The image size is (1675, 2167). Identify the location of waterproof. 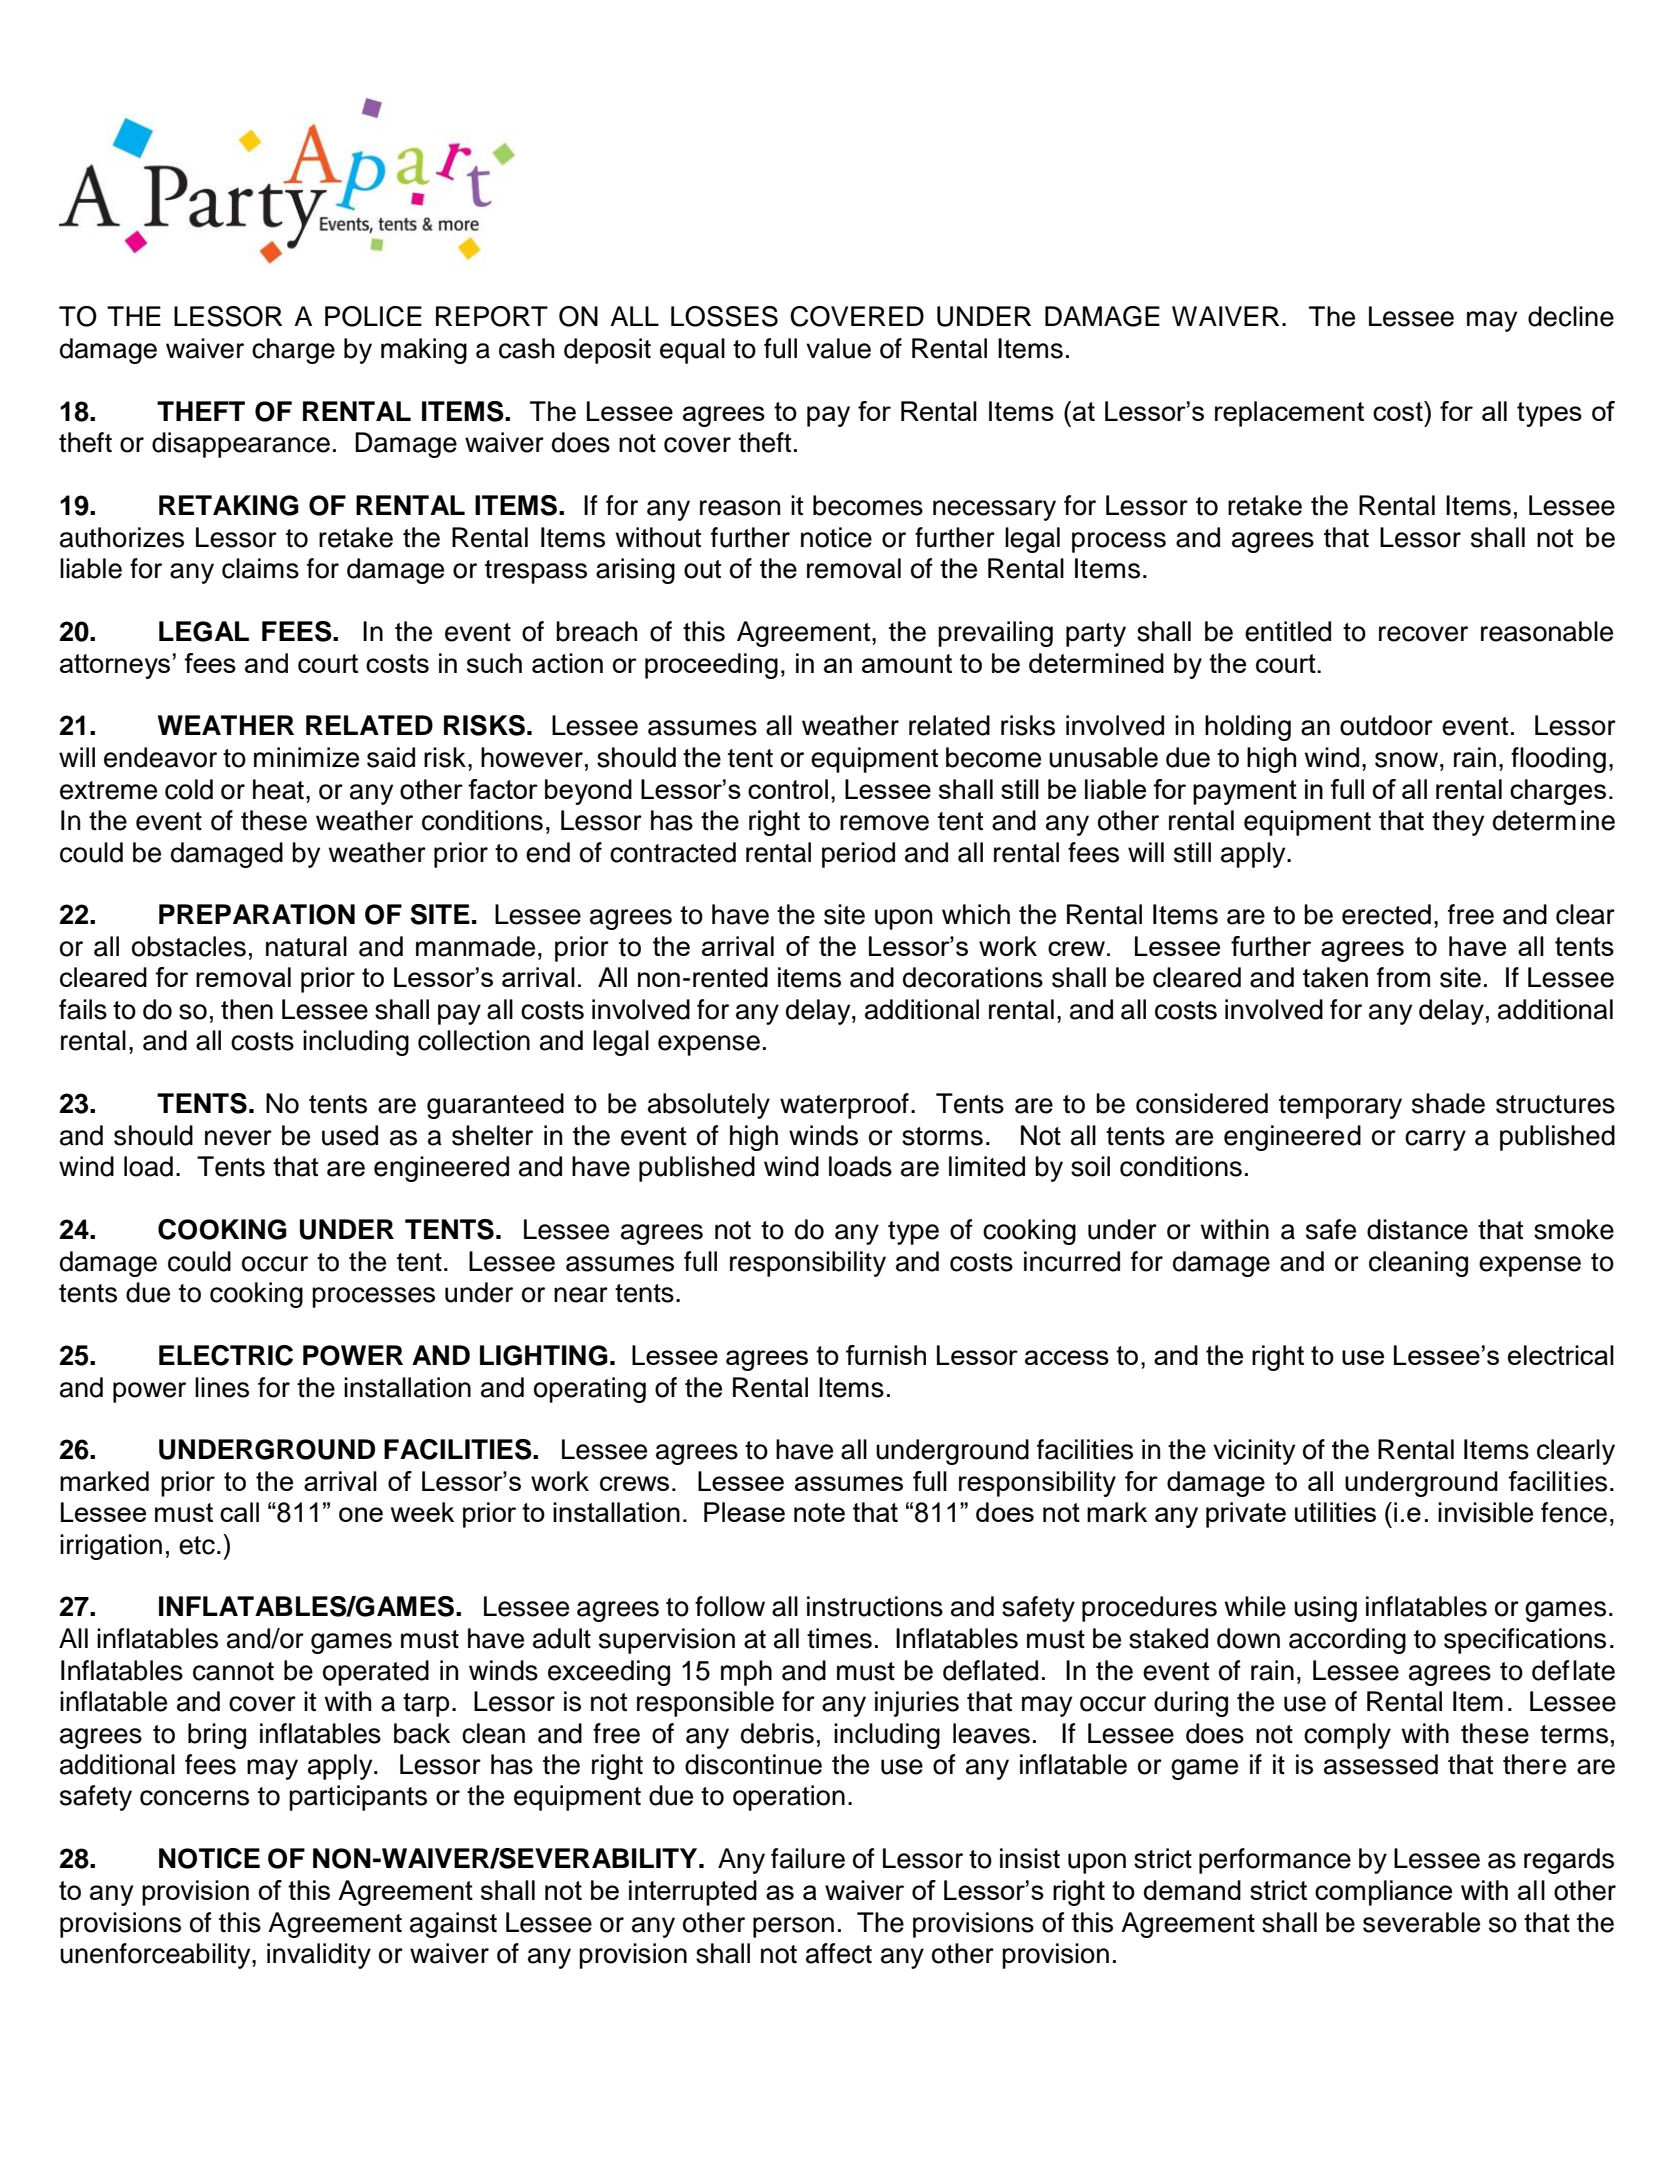
(844, 1106).
